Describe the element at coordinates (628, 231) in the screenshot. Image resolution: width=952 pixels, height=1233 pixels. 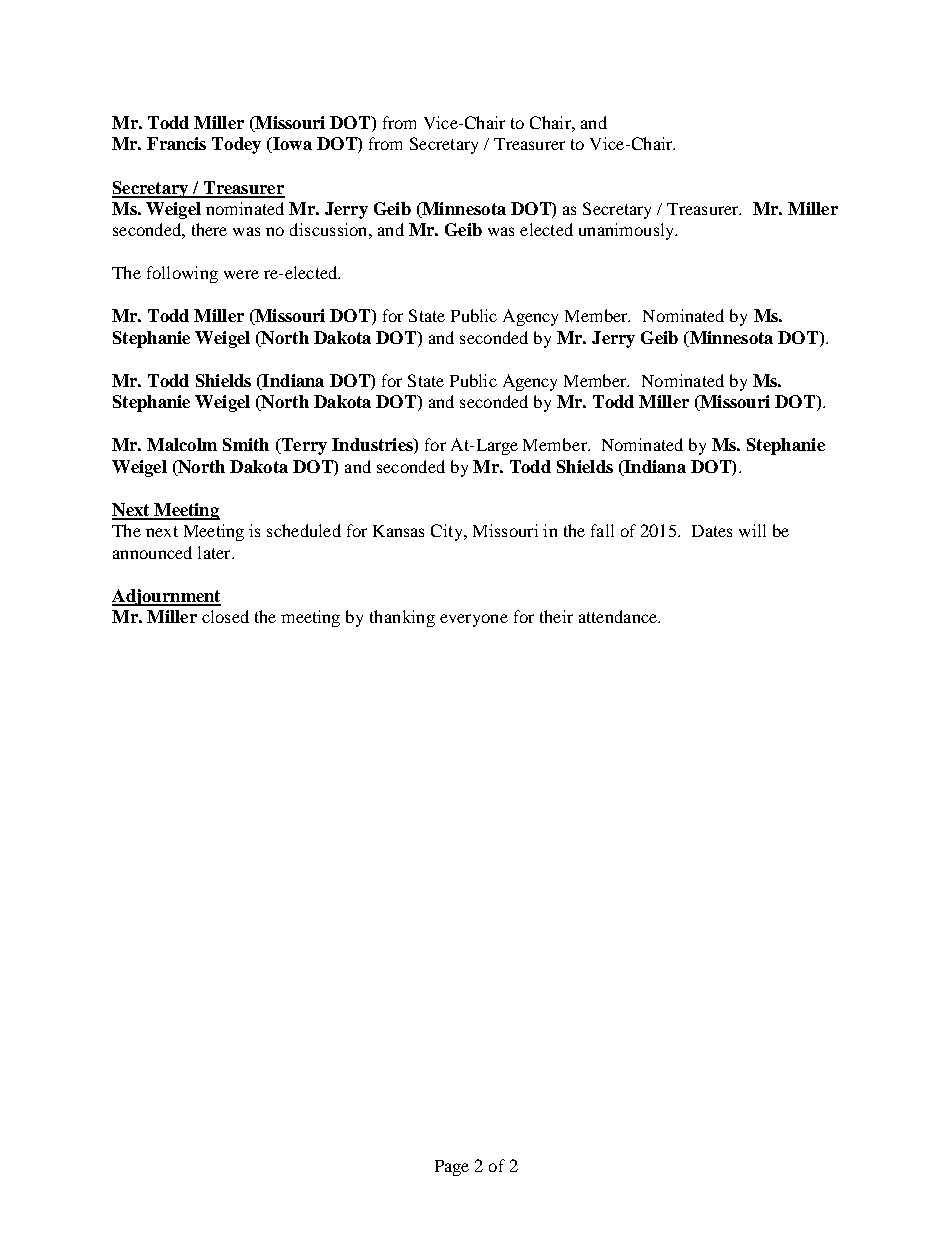
I see `unanimously` at that location.
